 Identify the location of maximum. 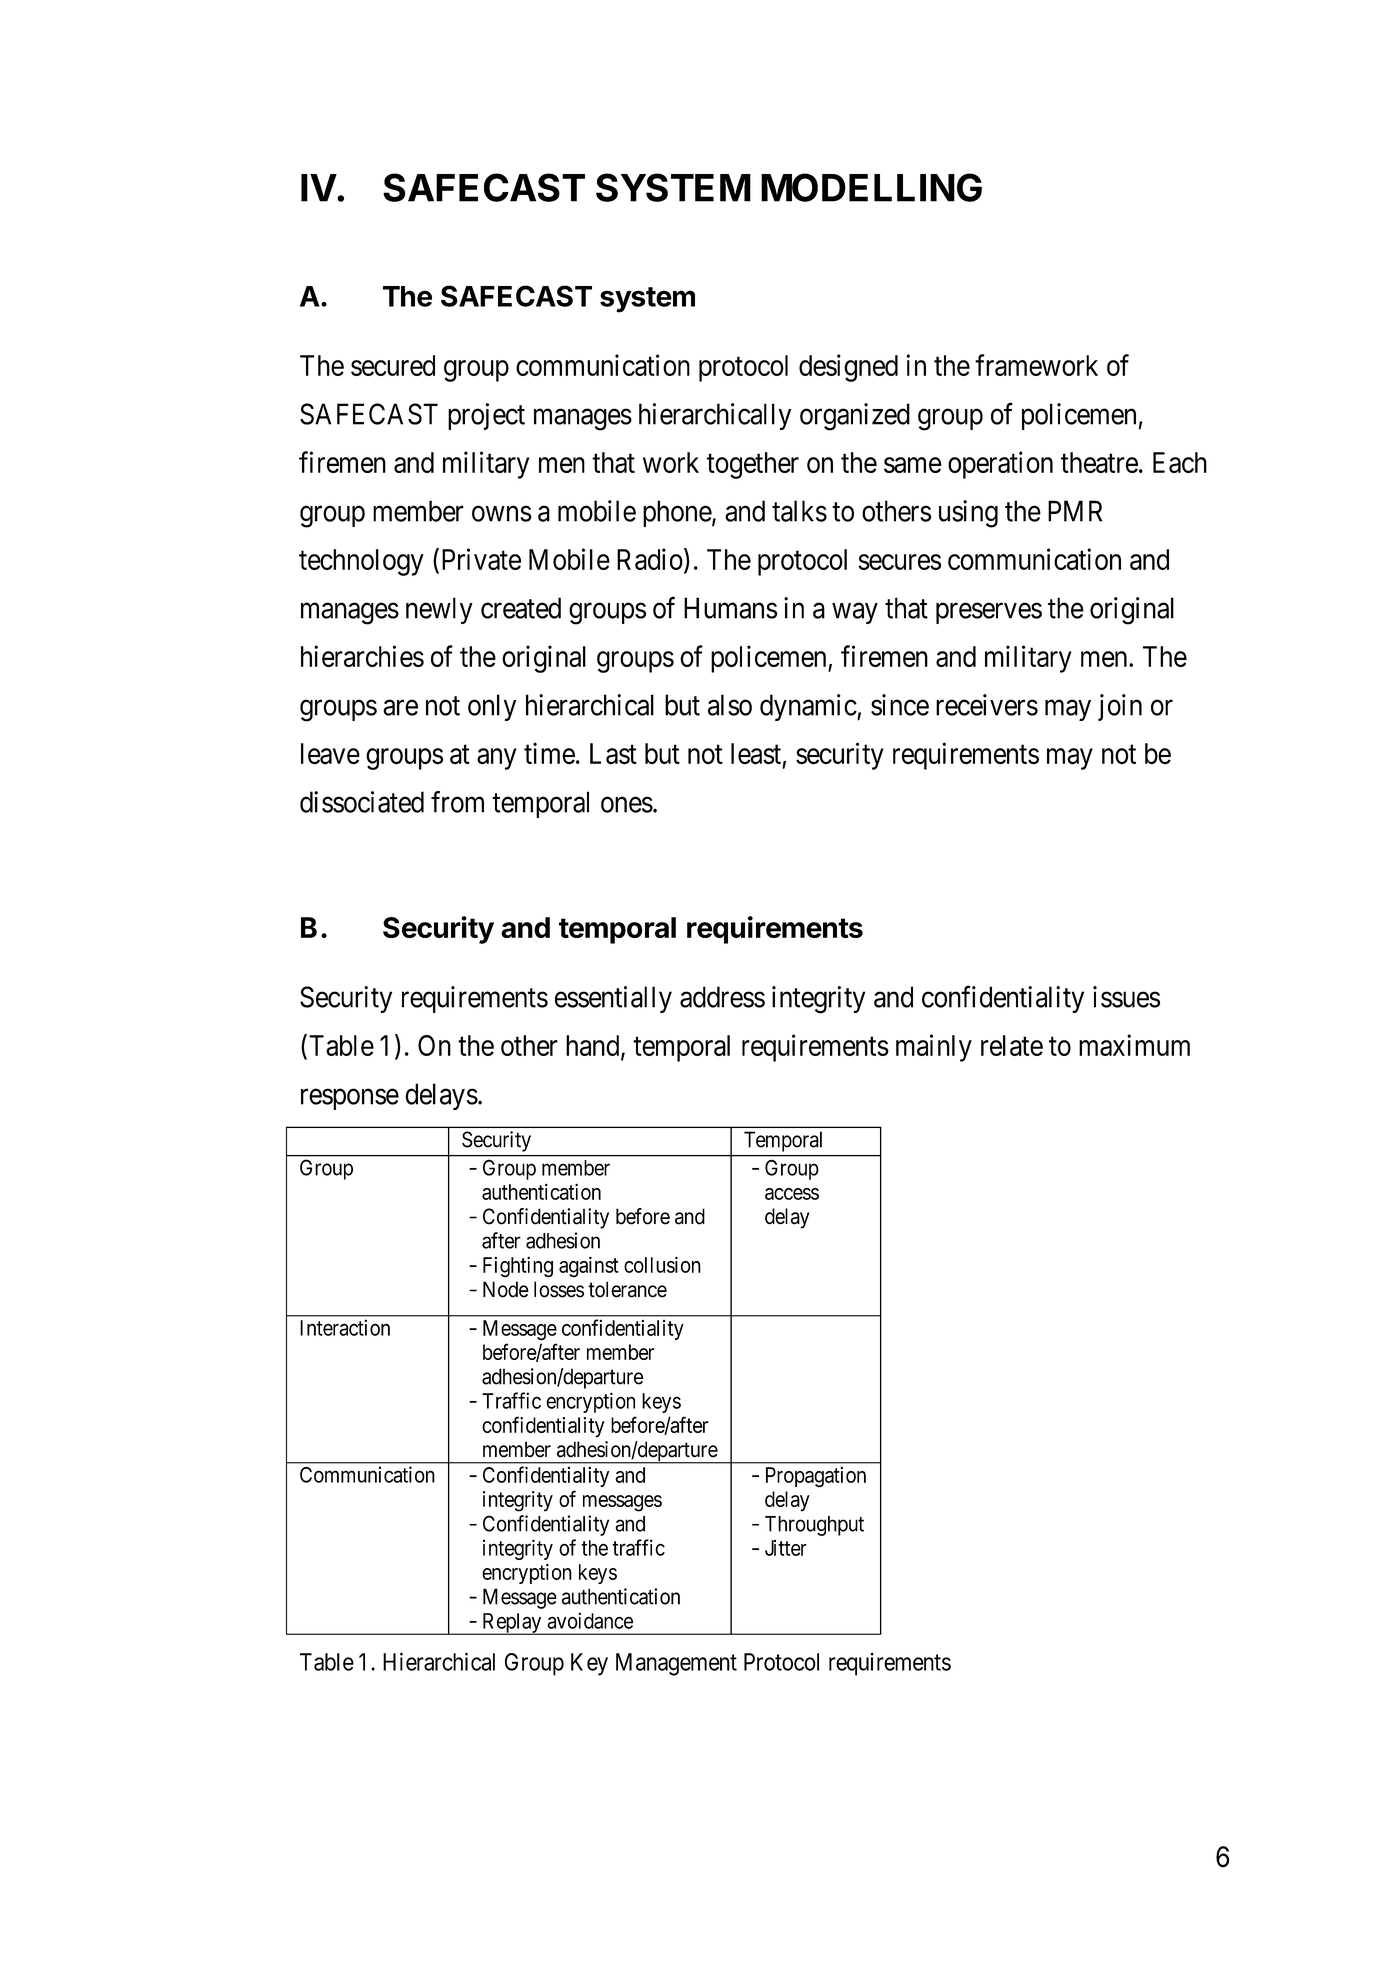
(1134, 1045).
